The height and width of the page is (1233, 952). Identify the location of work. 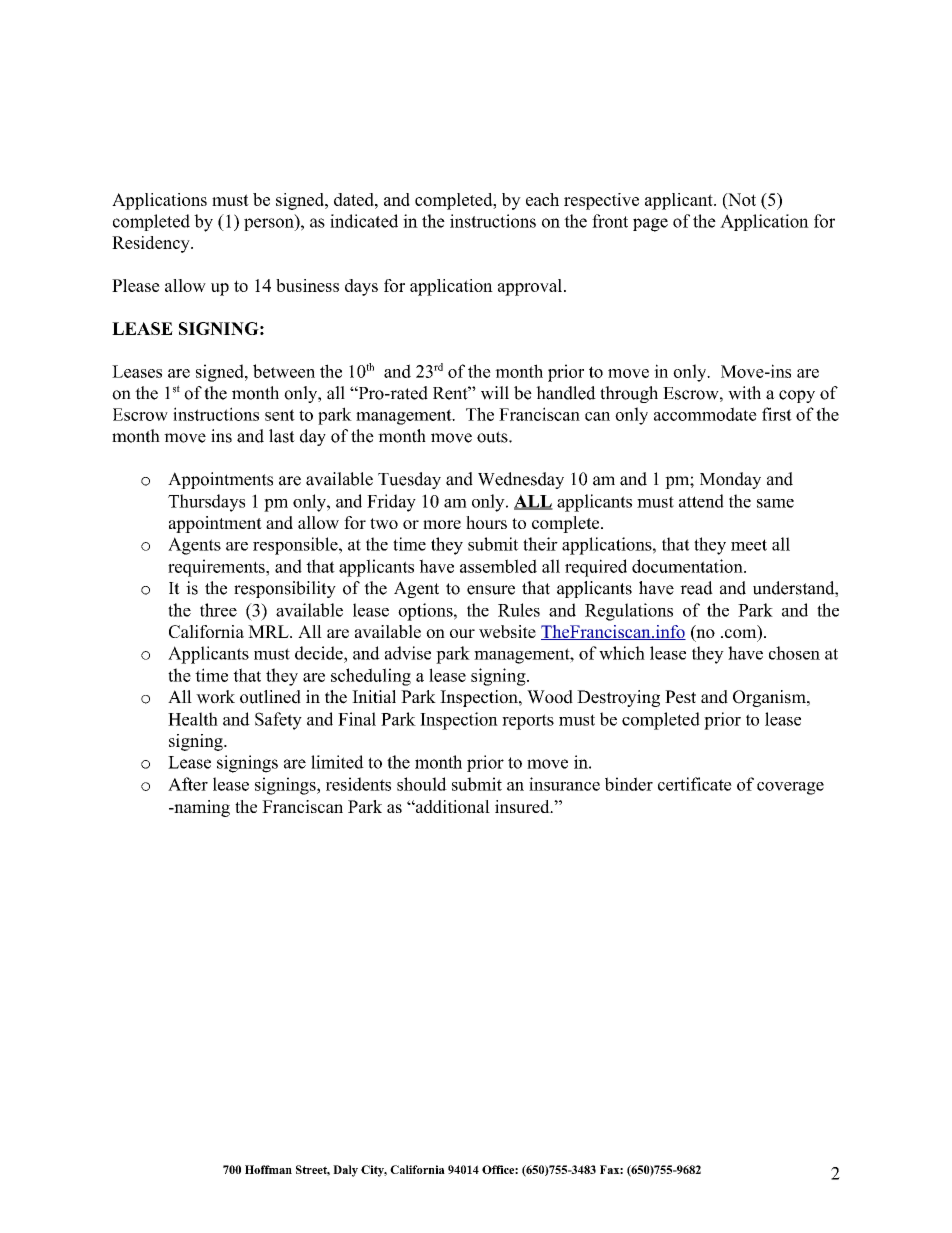
(215, 697).
